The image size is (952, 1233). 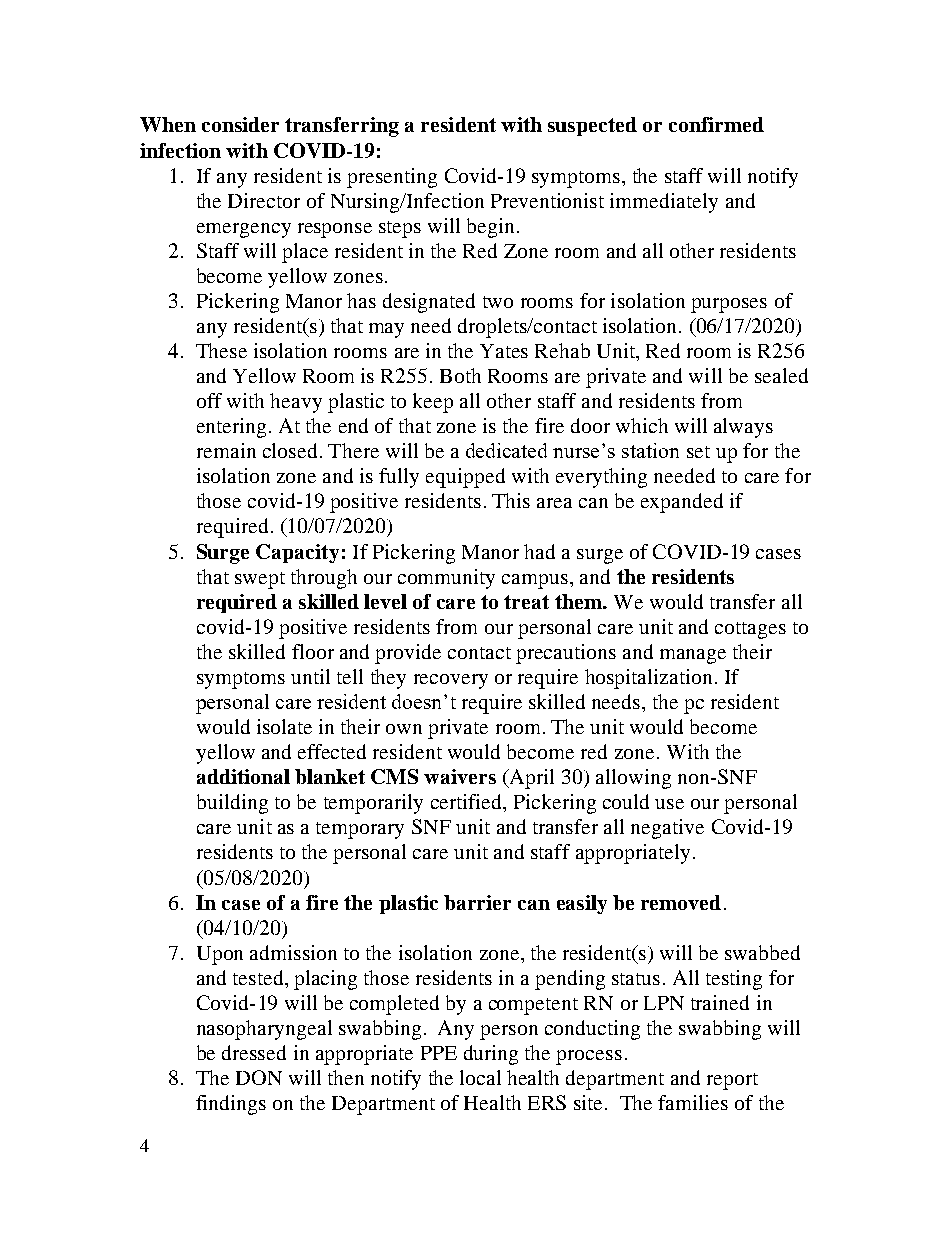 What do you see at coordinates (460, 776) in the page?
I see `waivers` at bounding box center [460, 776].
